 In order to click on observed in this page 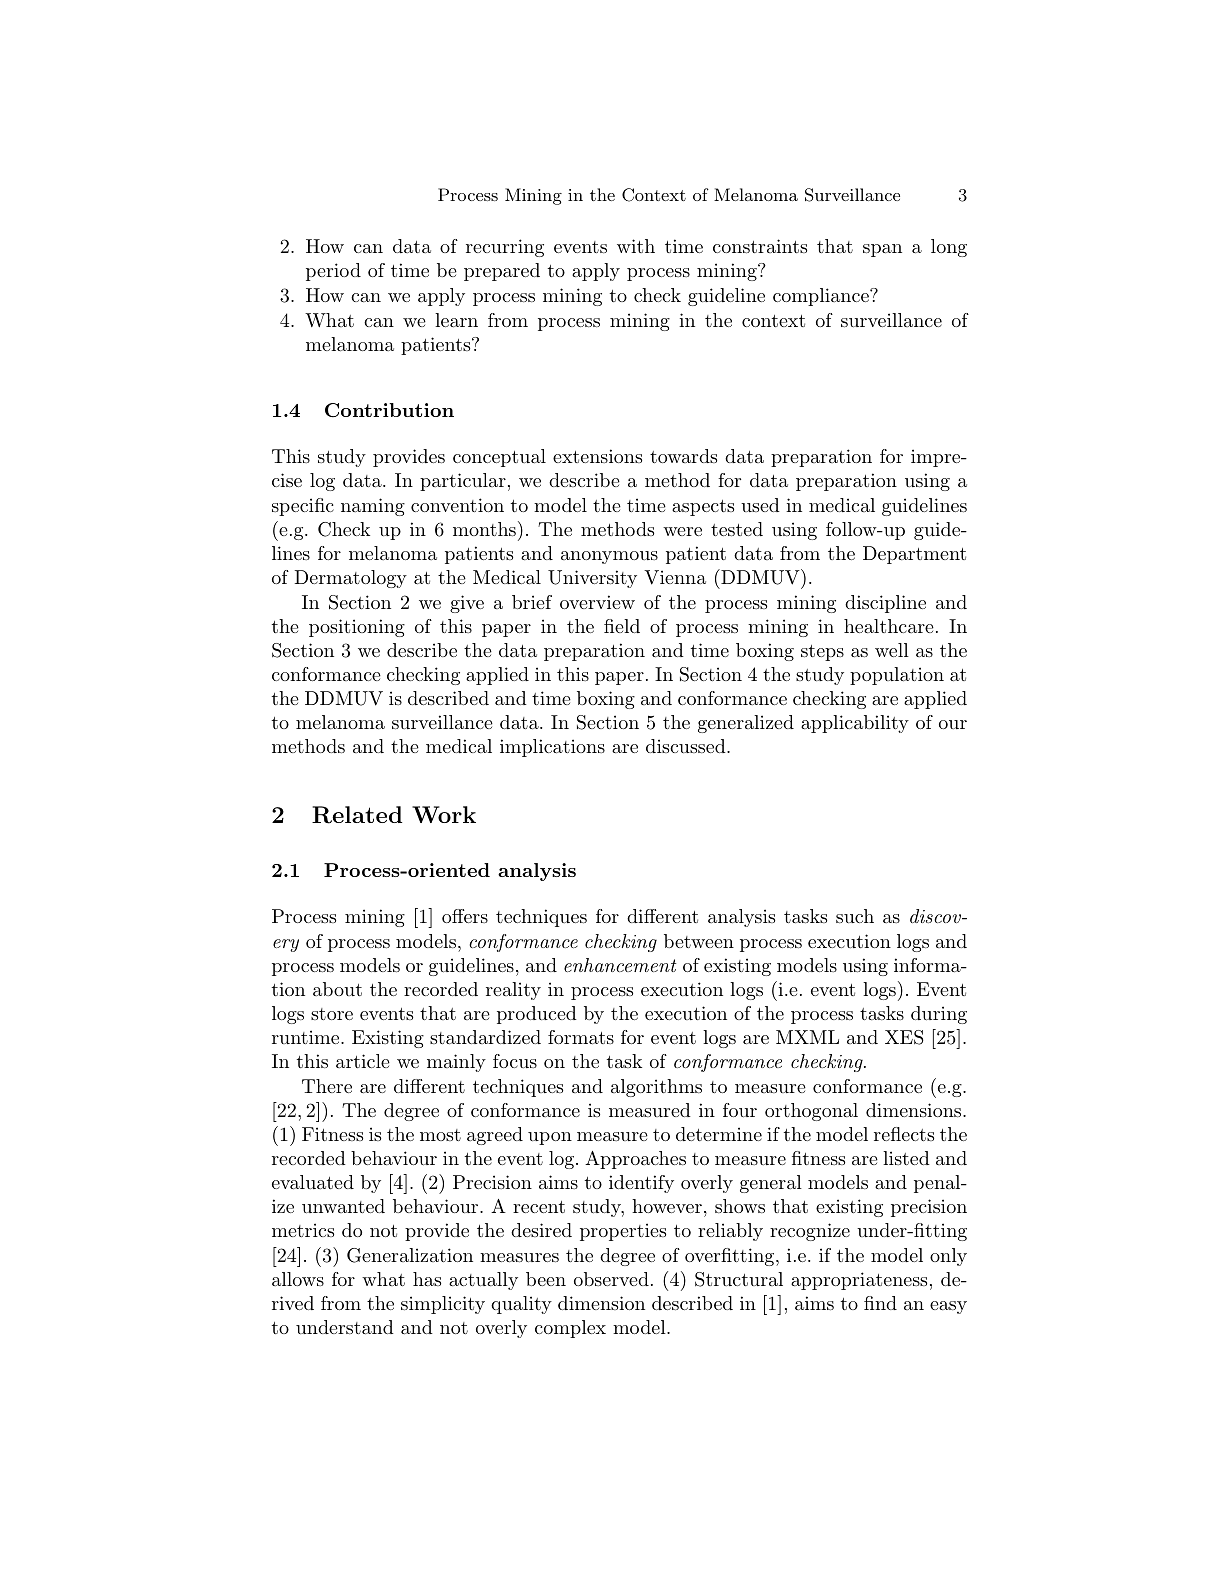, I will do `click(611, 1279)`.
